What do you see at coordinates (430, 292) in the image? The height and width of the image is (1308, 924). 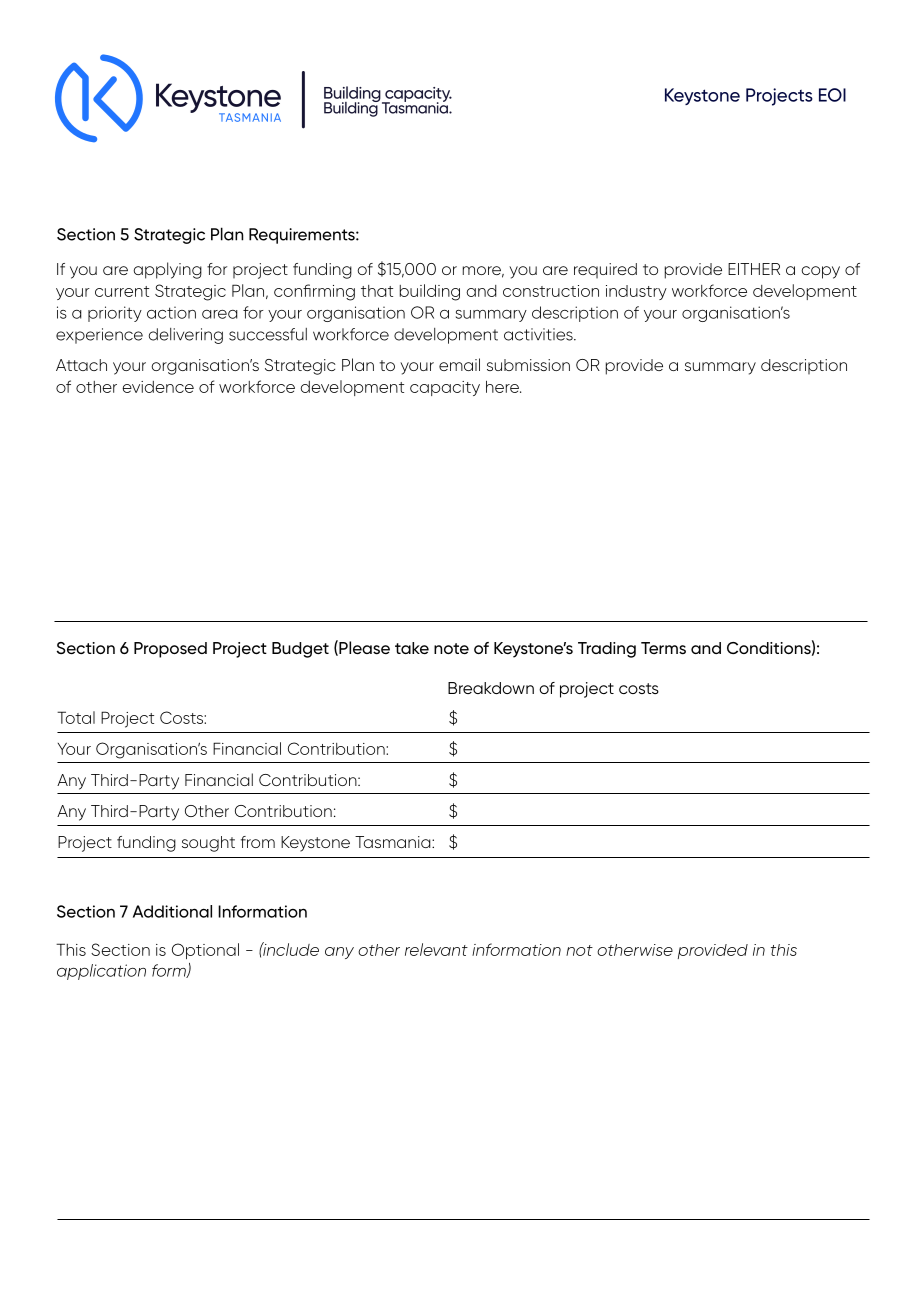 I see `building` at bounding box center [430, 292].
